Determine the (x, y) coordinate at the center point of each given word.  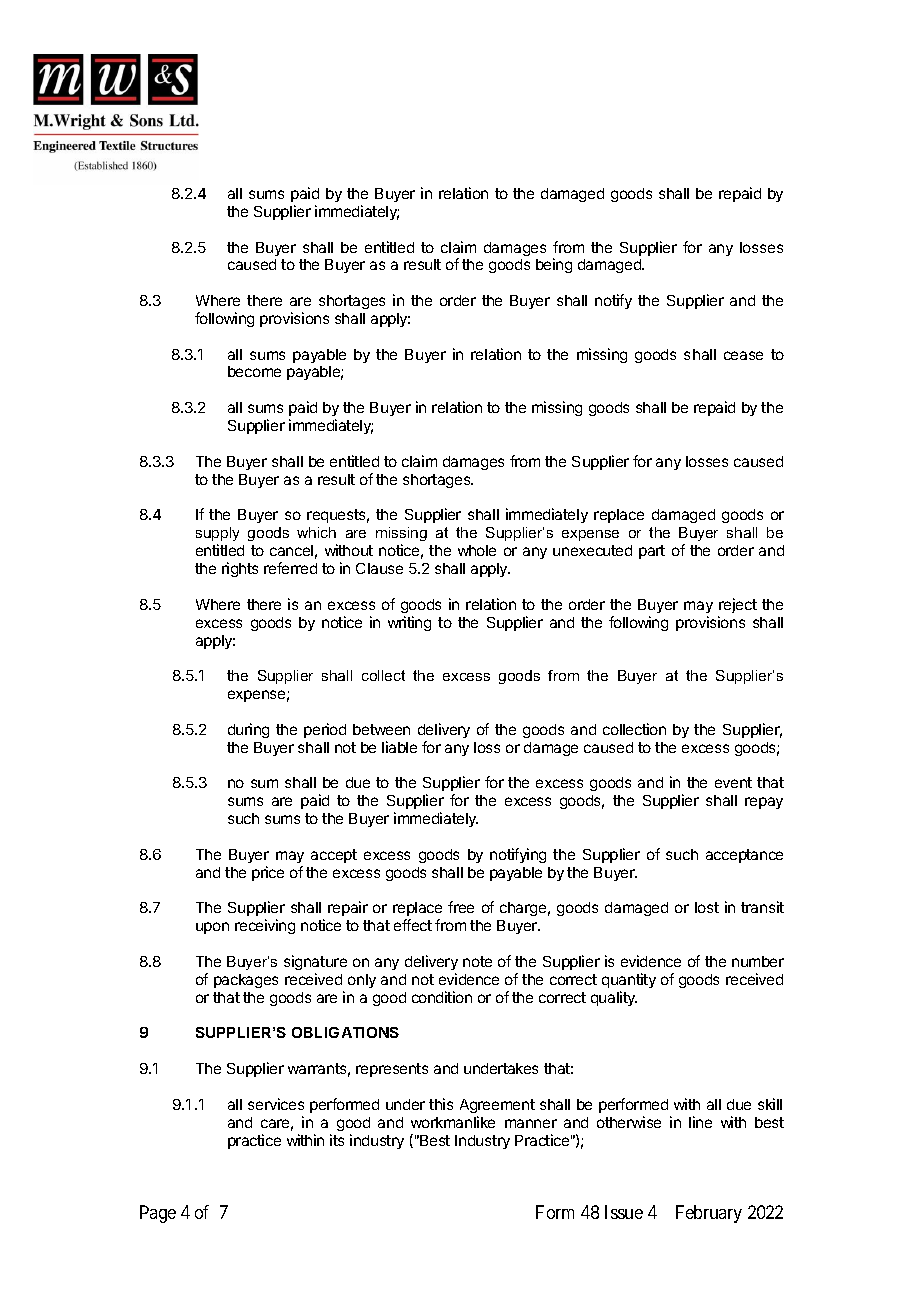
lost (707, 907)
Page (158, 1214)
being (554, 265)
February (709, 1214)
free (461, 907)
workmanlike (453, 1122)
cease (743, 355)
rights (240, 569)
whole (477, 550)
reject (738, 605)
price (268, 873)
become (254, 371)
